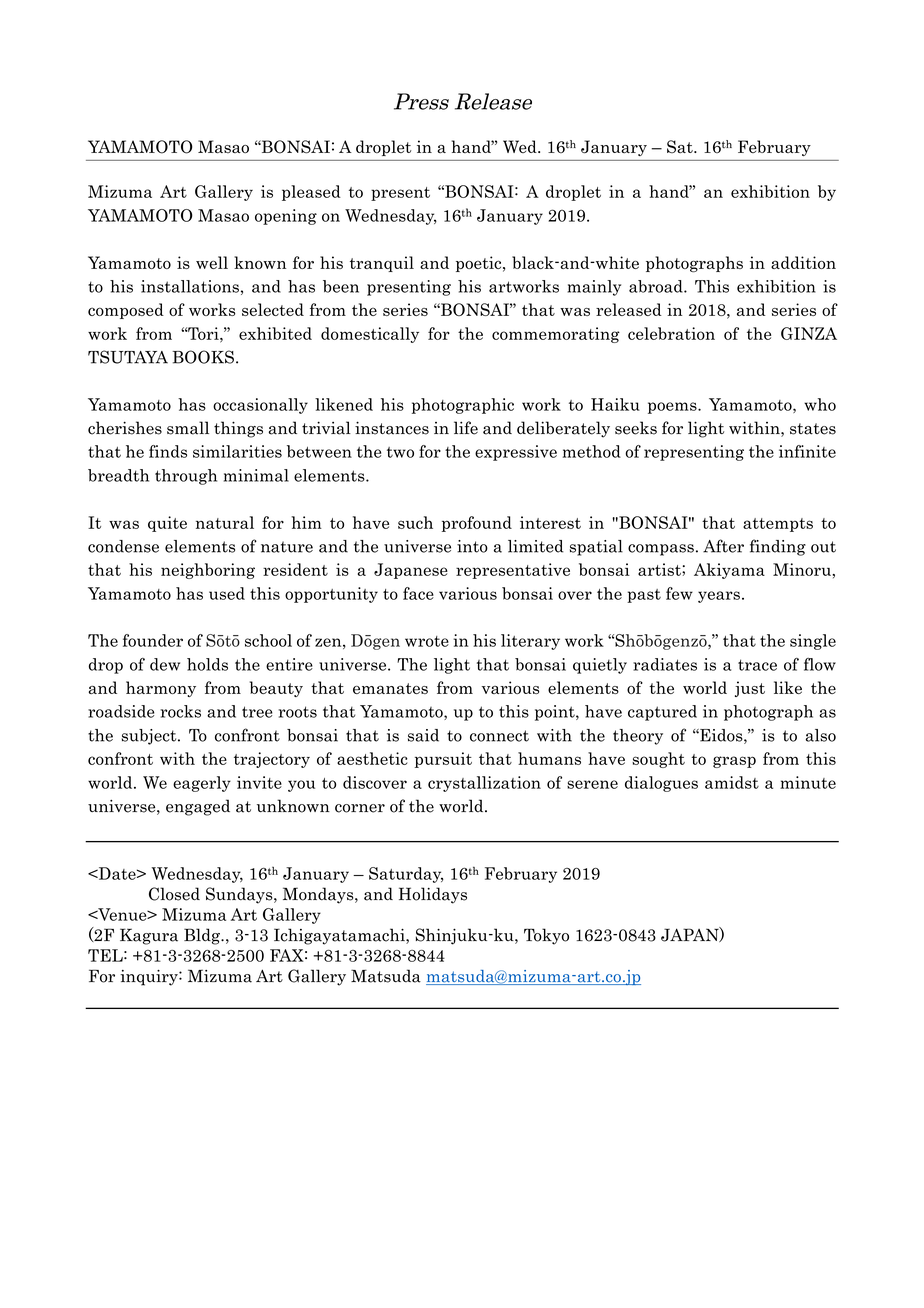 This image has height=1308, width=924. Describe the element at coordinates (732, 782) in the image. I see `amidst` at that location.
